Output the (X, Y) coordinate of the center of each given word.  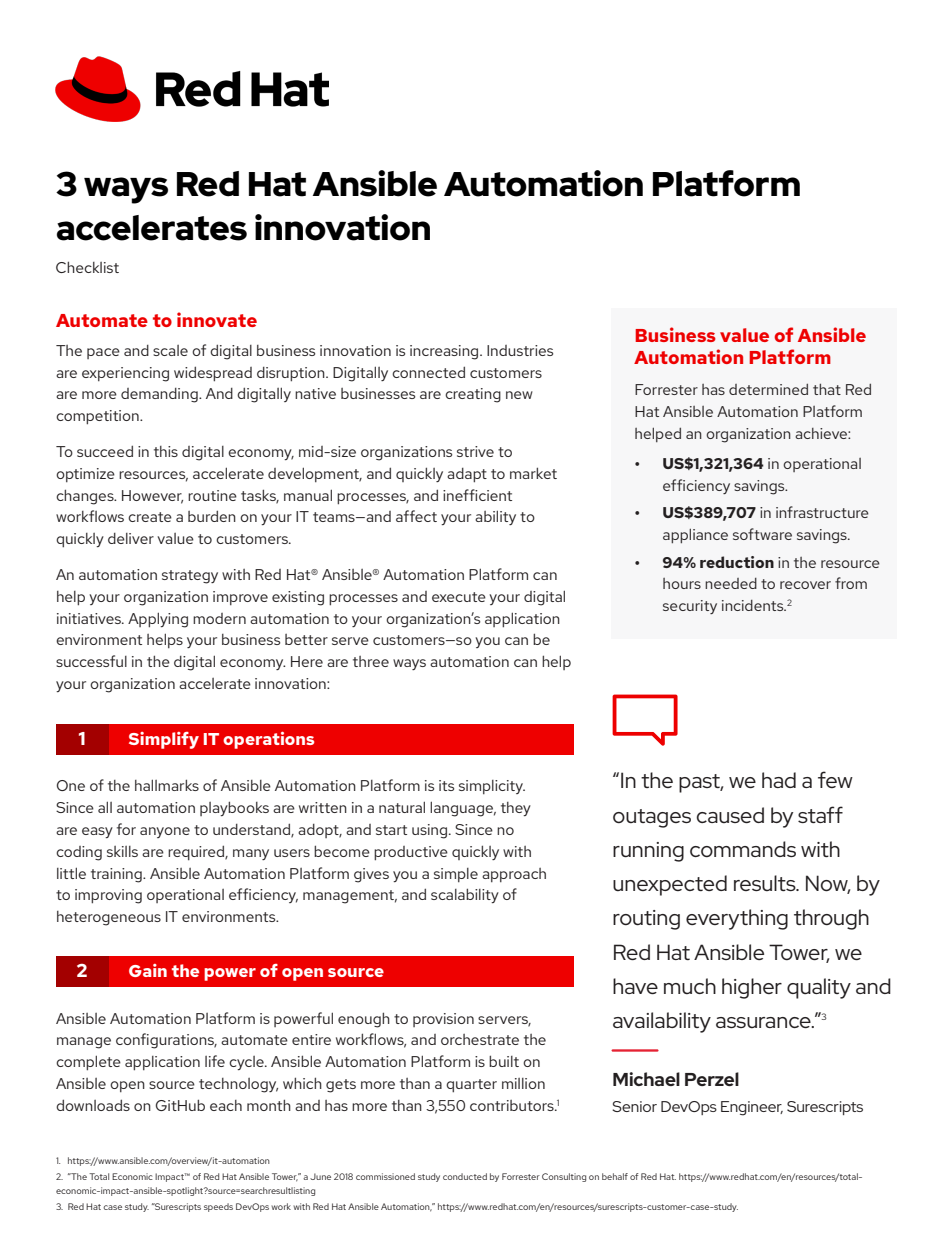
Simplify (164, 740)
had (779, 780)
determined (768, 389)
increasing (445, 352)
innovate (217, 319)
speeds (218, 1207)
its (446, 785)
